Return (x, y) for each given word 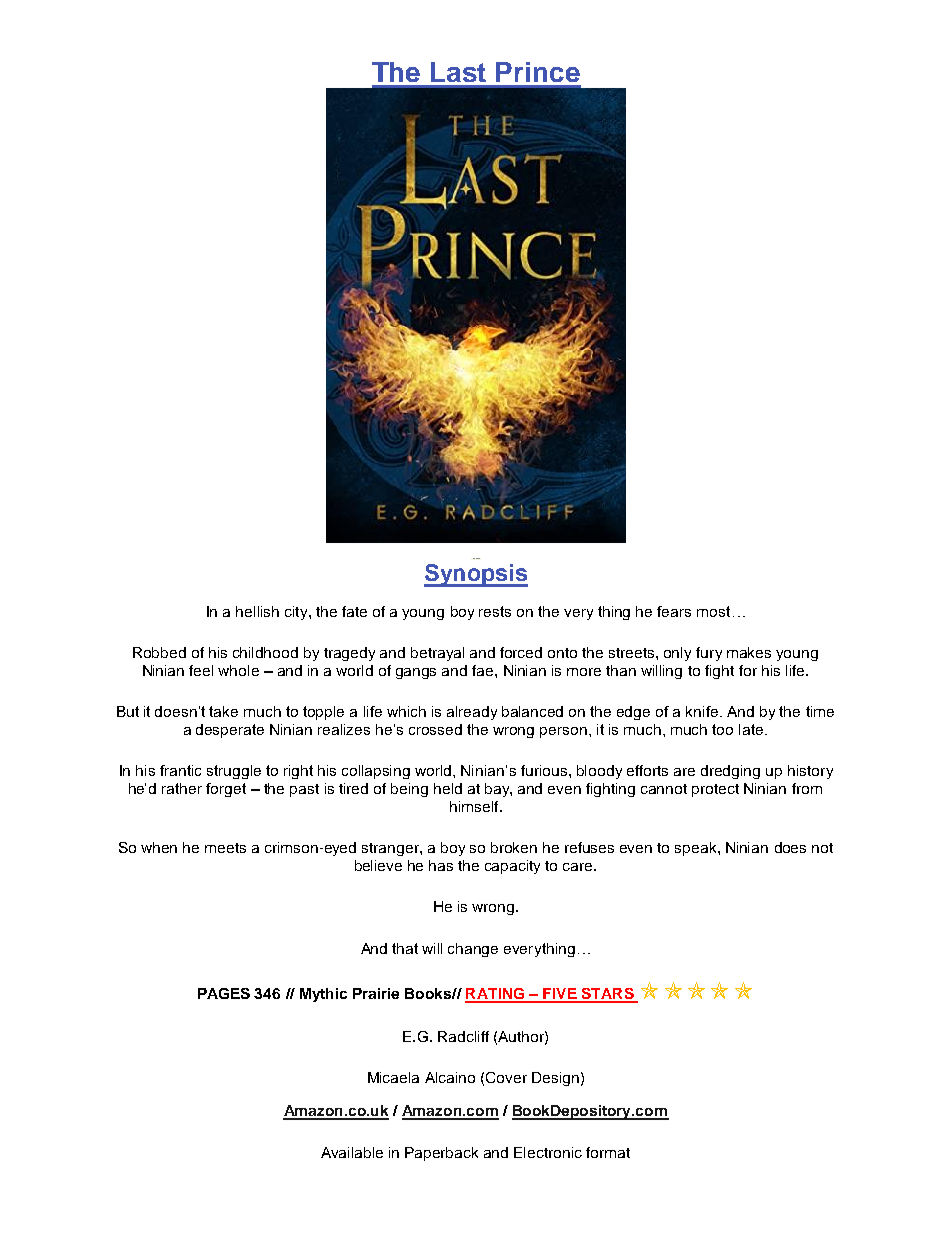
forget (226, 790)
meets (225, 848)
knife (703, 711)
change (473, 950)
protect (715, 790)
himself (475, 806)
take (223, 711)
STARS (607, 995)
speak (697, 849)
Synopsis (476, 575)
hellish (257, 611)
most (713, 611)
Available (352, 1152)
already (472, 713)
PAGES (224, 993)
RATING (496, 995)
